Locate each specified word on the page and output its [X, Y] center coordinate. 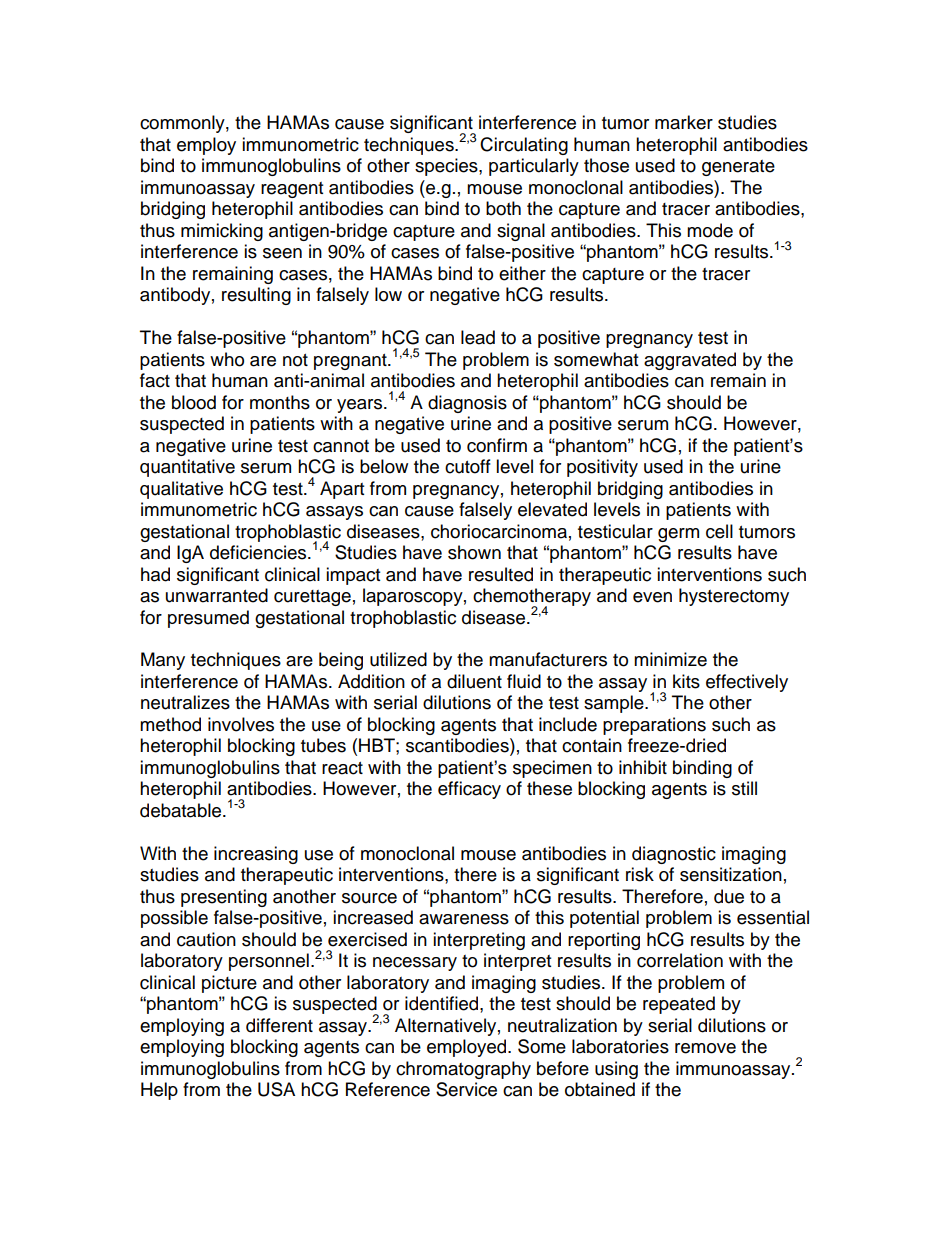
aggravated [690, 361]
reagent [292, 190]
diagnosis [467, 404]
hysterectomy [734, 597]
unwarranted [217, 595]
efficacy [469, 790]
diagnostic [674, 855]
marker [684, 122]
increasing [256, 855]
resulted [501, 574]
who [227, 359]
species [447, 167]
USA [276, 1089]
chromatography [463, 1070]
